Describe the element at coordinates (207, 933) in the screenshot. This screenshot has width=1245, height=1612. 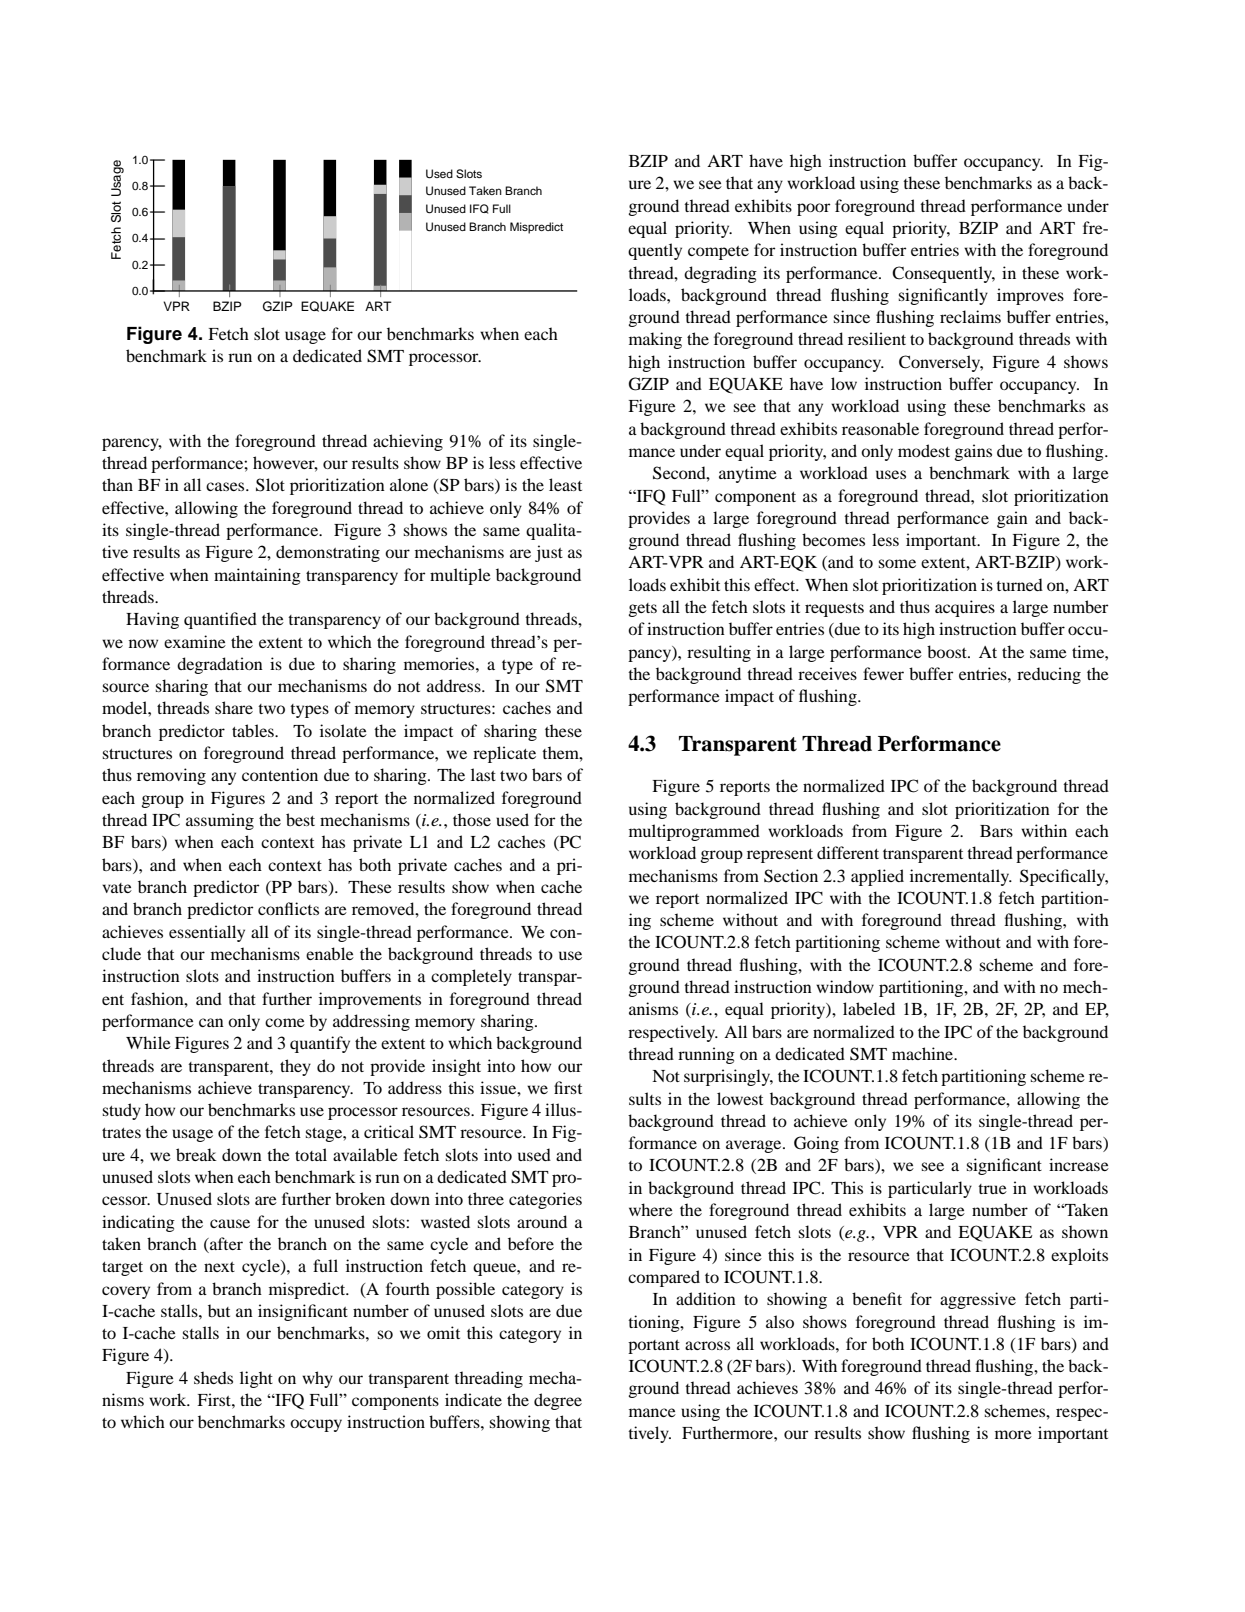
I see `essentially` at that location.
